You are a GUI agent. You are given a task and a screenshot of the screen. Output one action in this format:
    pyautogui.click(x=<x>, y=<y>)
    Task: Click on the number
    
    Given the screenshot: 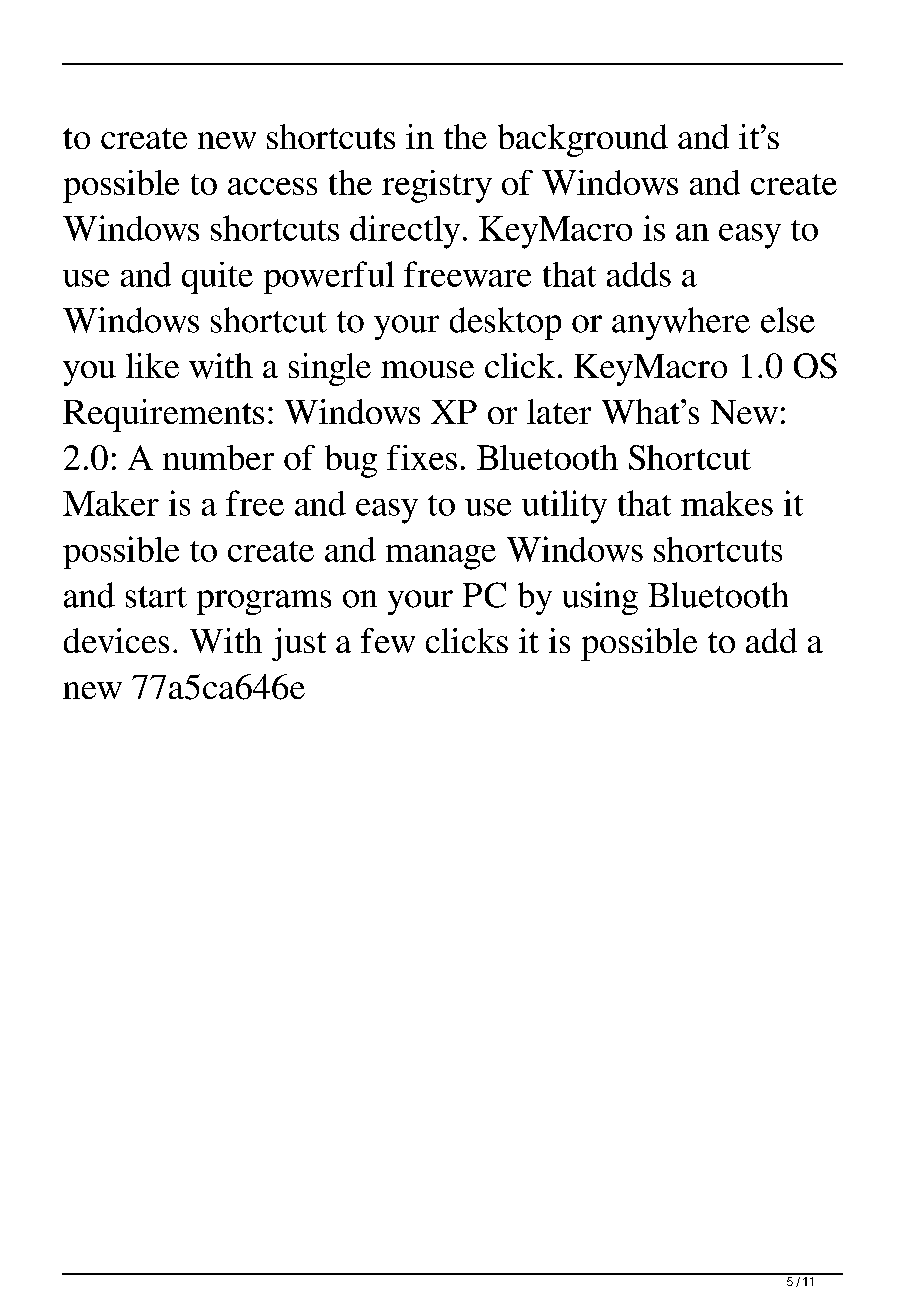 What is the action you would take?
    pyautogui.click(x=218, y=457)
